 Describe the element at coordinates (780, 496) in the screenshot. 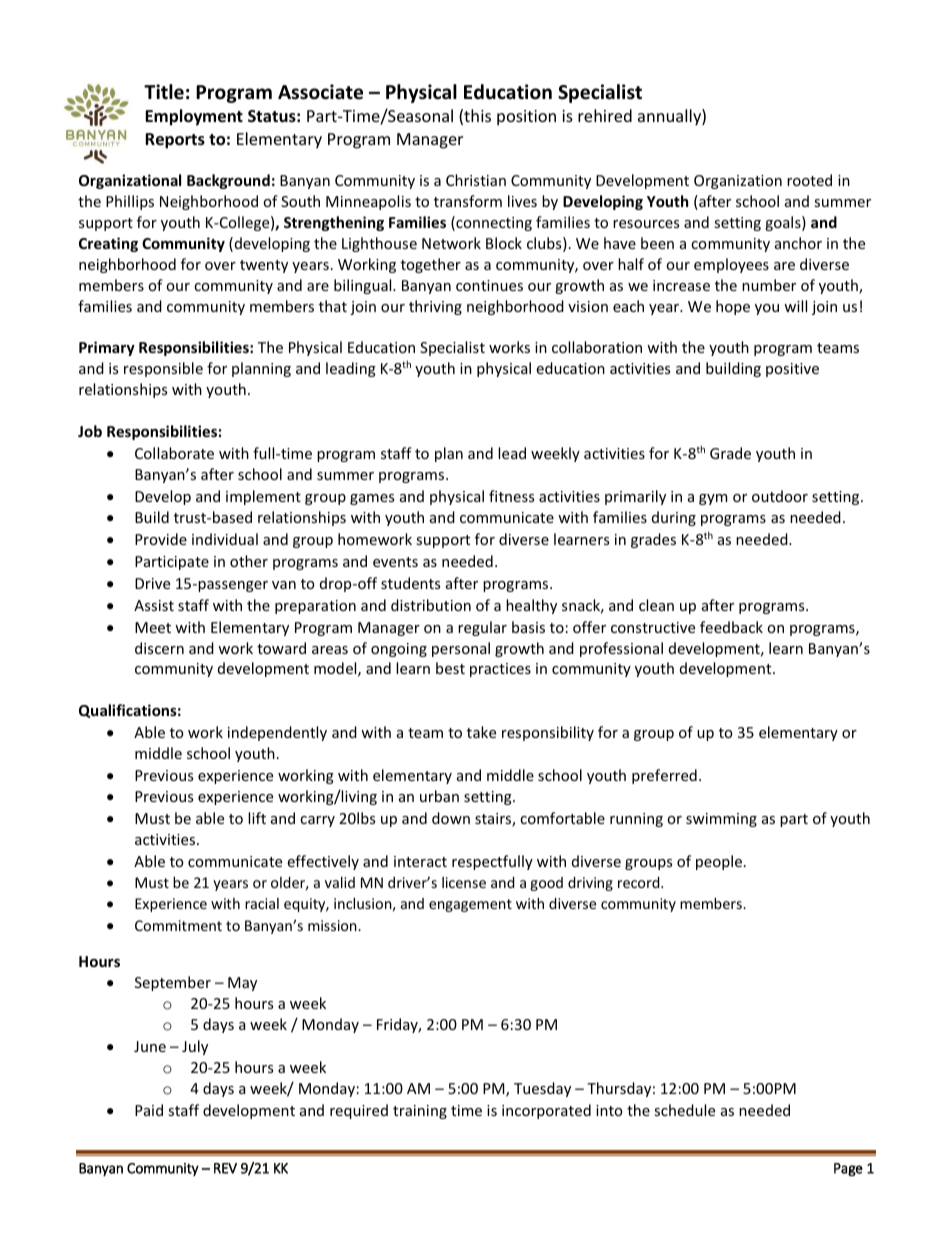

I see `outdoor` at that location.
